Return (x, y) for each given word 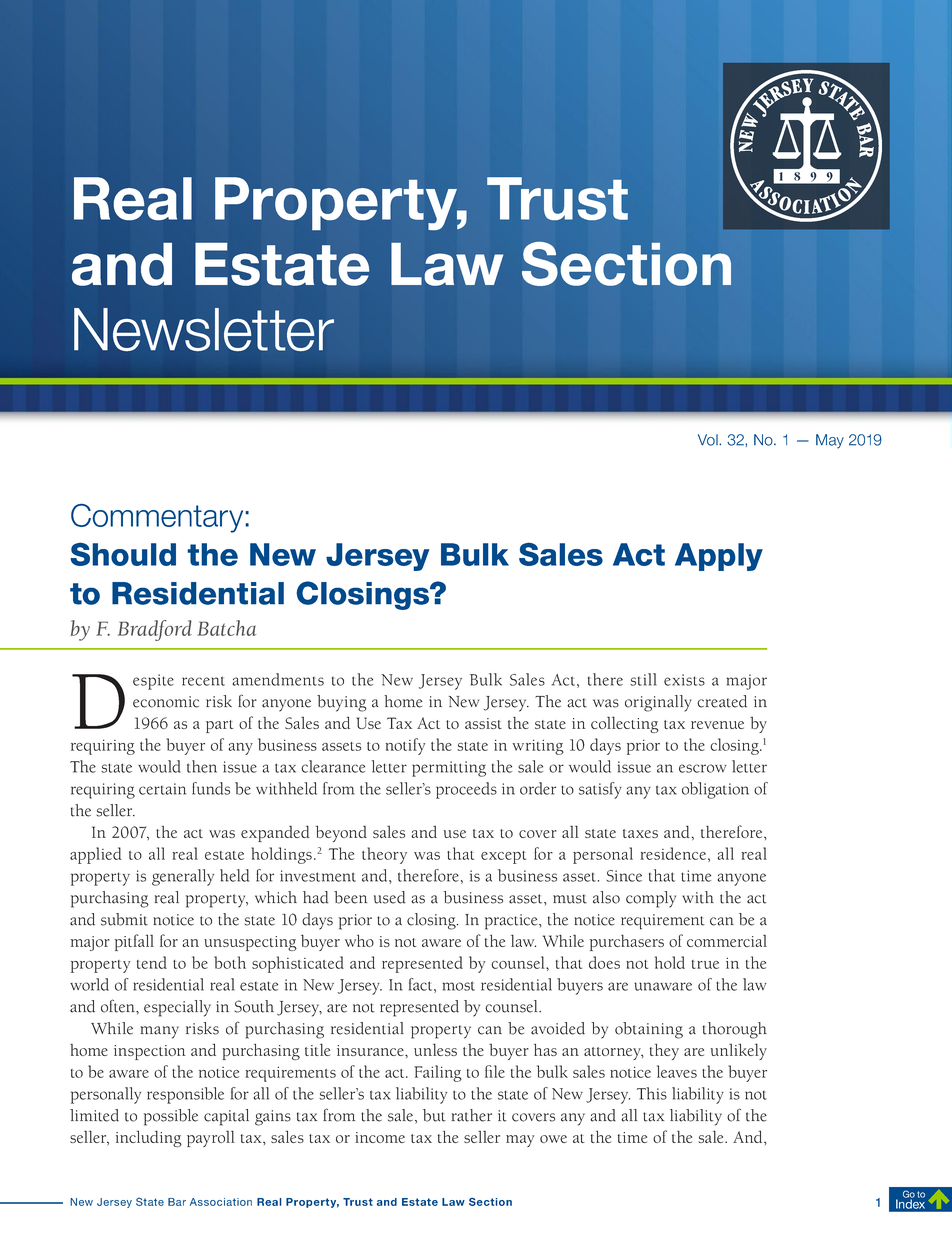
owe (553, 1139)
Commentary (158, 518)
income (380, 1137)
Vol (709, 440)
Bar (177, 1202)
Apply (719, 557)
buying (342, 703)
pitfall (134, 942)
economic (166, 702)
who (359, 941)
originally (658, 703)
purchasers (627, 943)
